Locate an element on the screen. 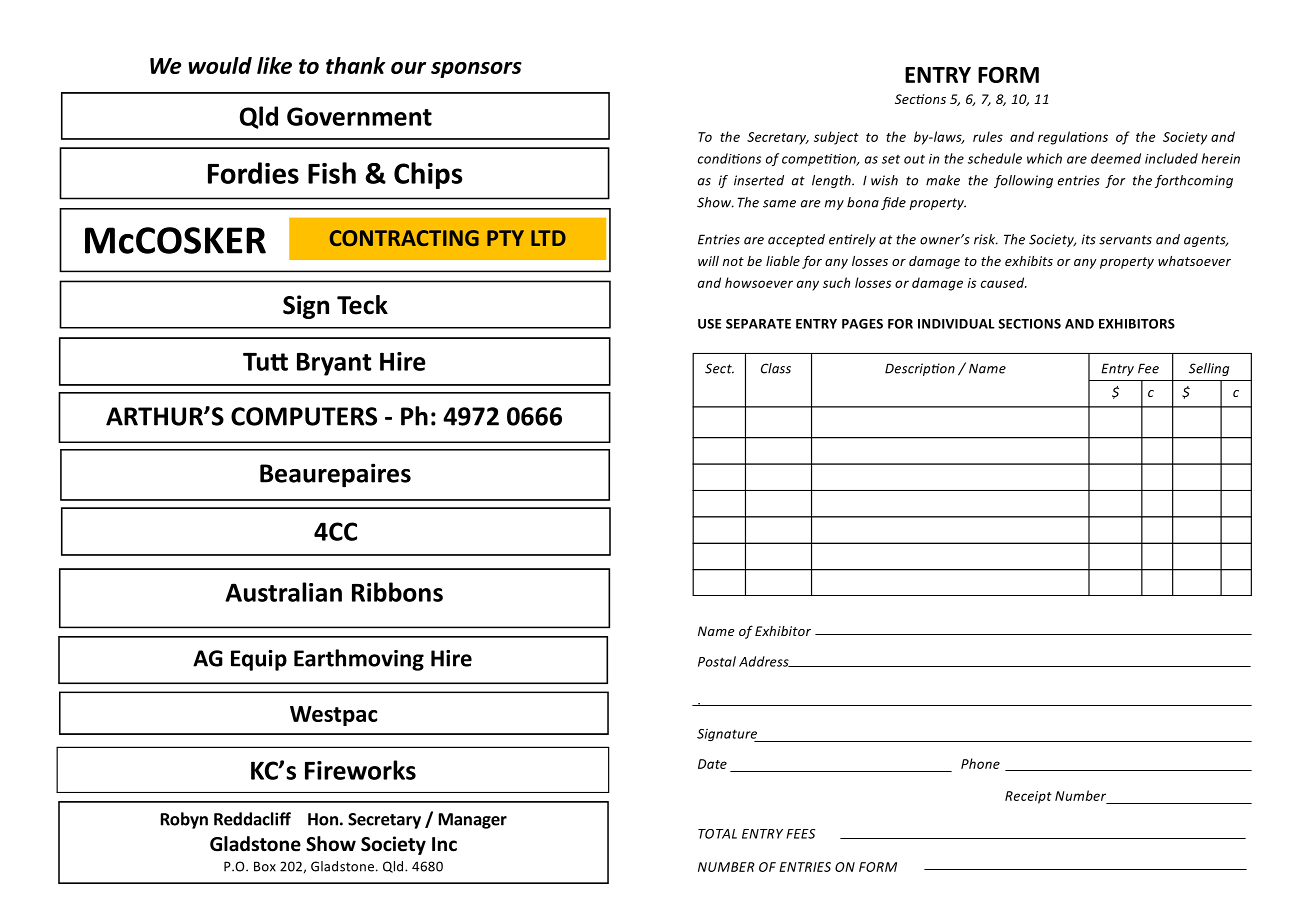 The image size is (1308, 924). Equip is located at coordinates (259, 660).
